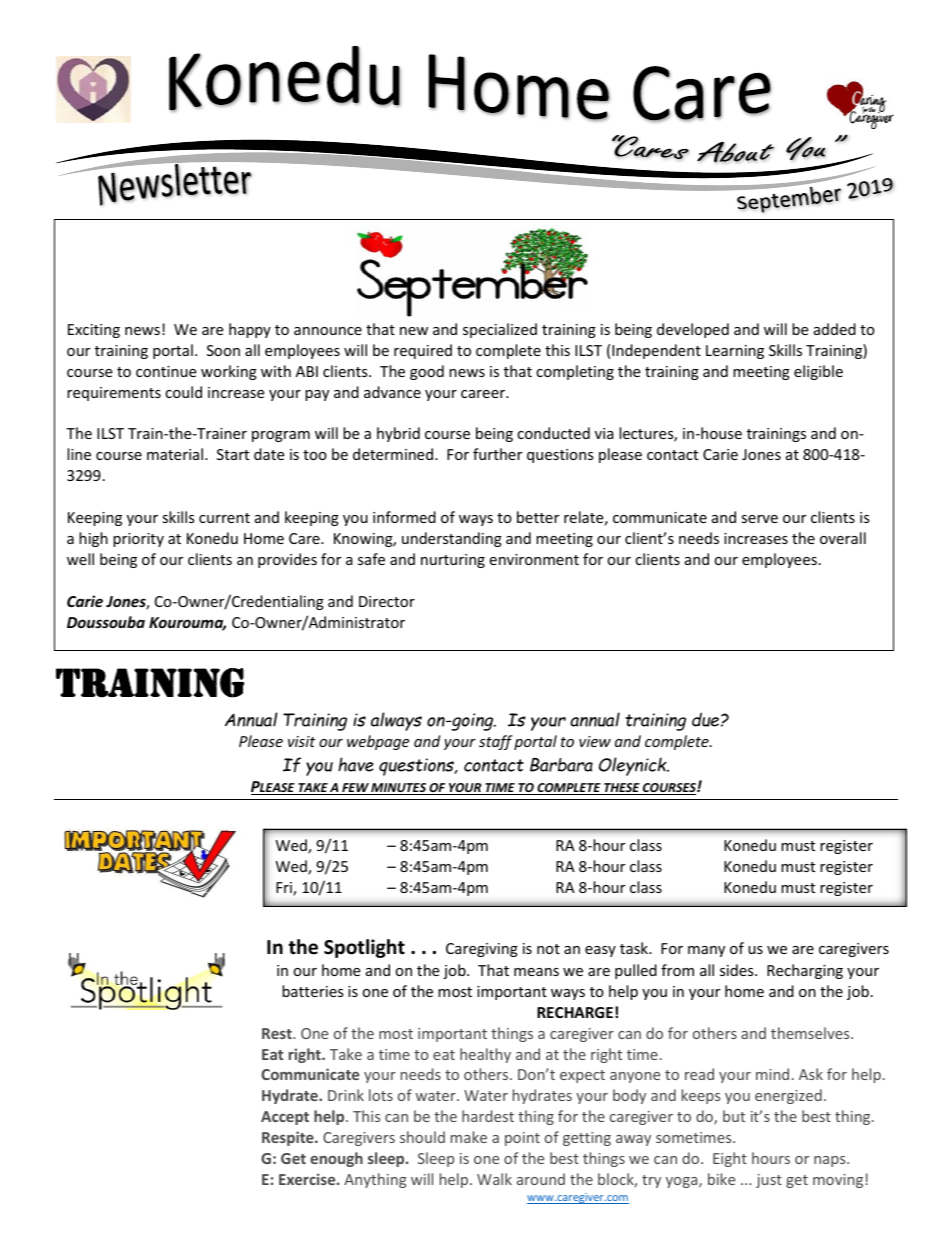 This page has height=1233, width=952. I want to click on not, so click(548, 949).
